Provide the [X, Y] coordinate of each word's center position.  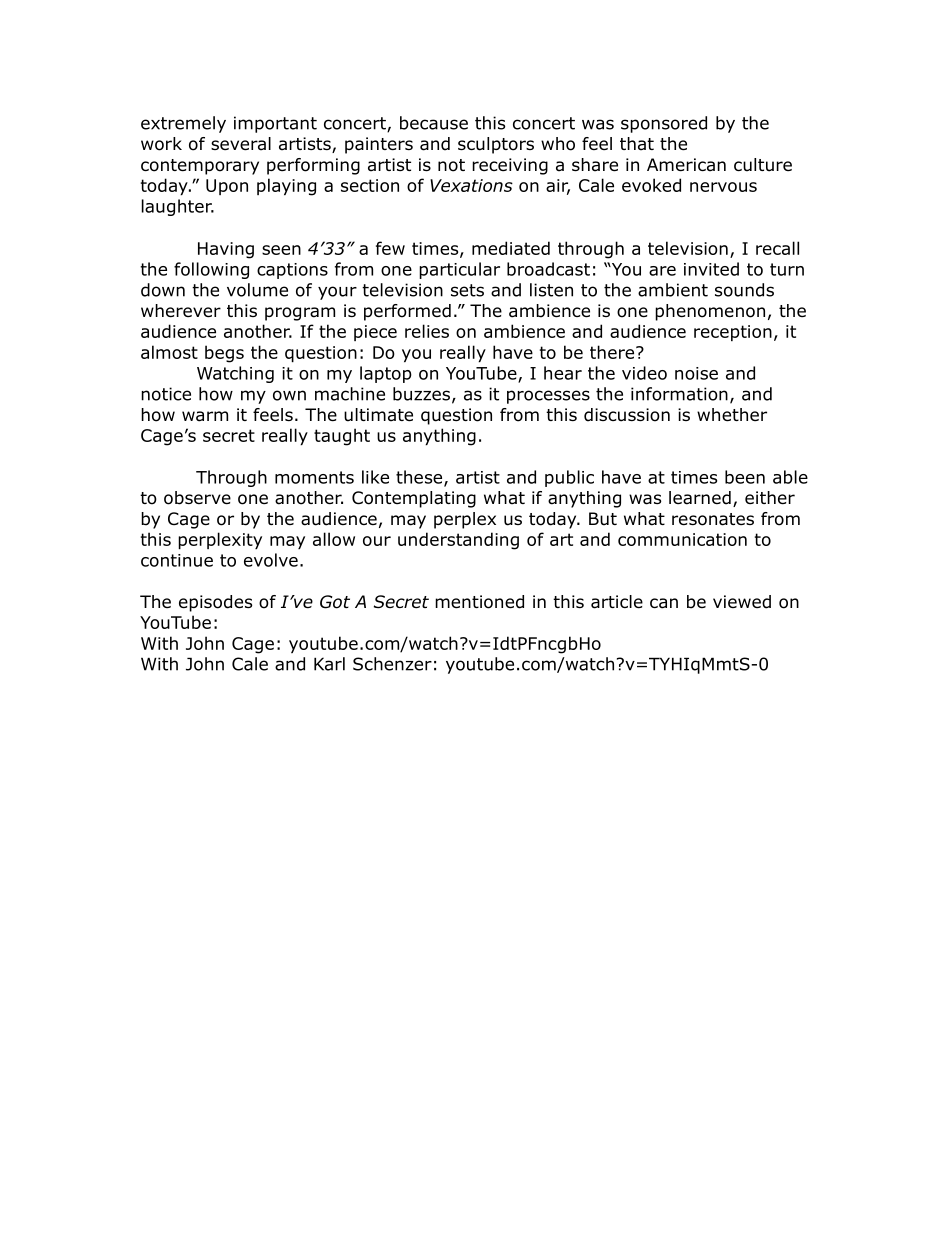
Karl [329, 664]
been [745, 477]
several [241, 144]
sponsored [664, 124]
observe [197, 498]
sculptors [496, 145]
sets [467, 290]
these [420, 478]
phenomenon [710, 312]
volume [257, 290]
